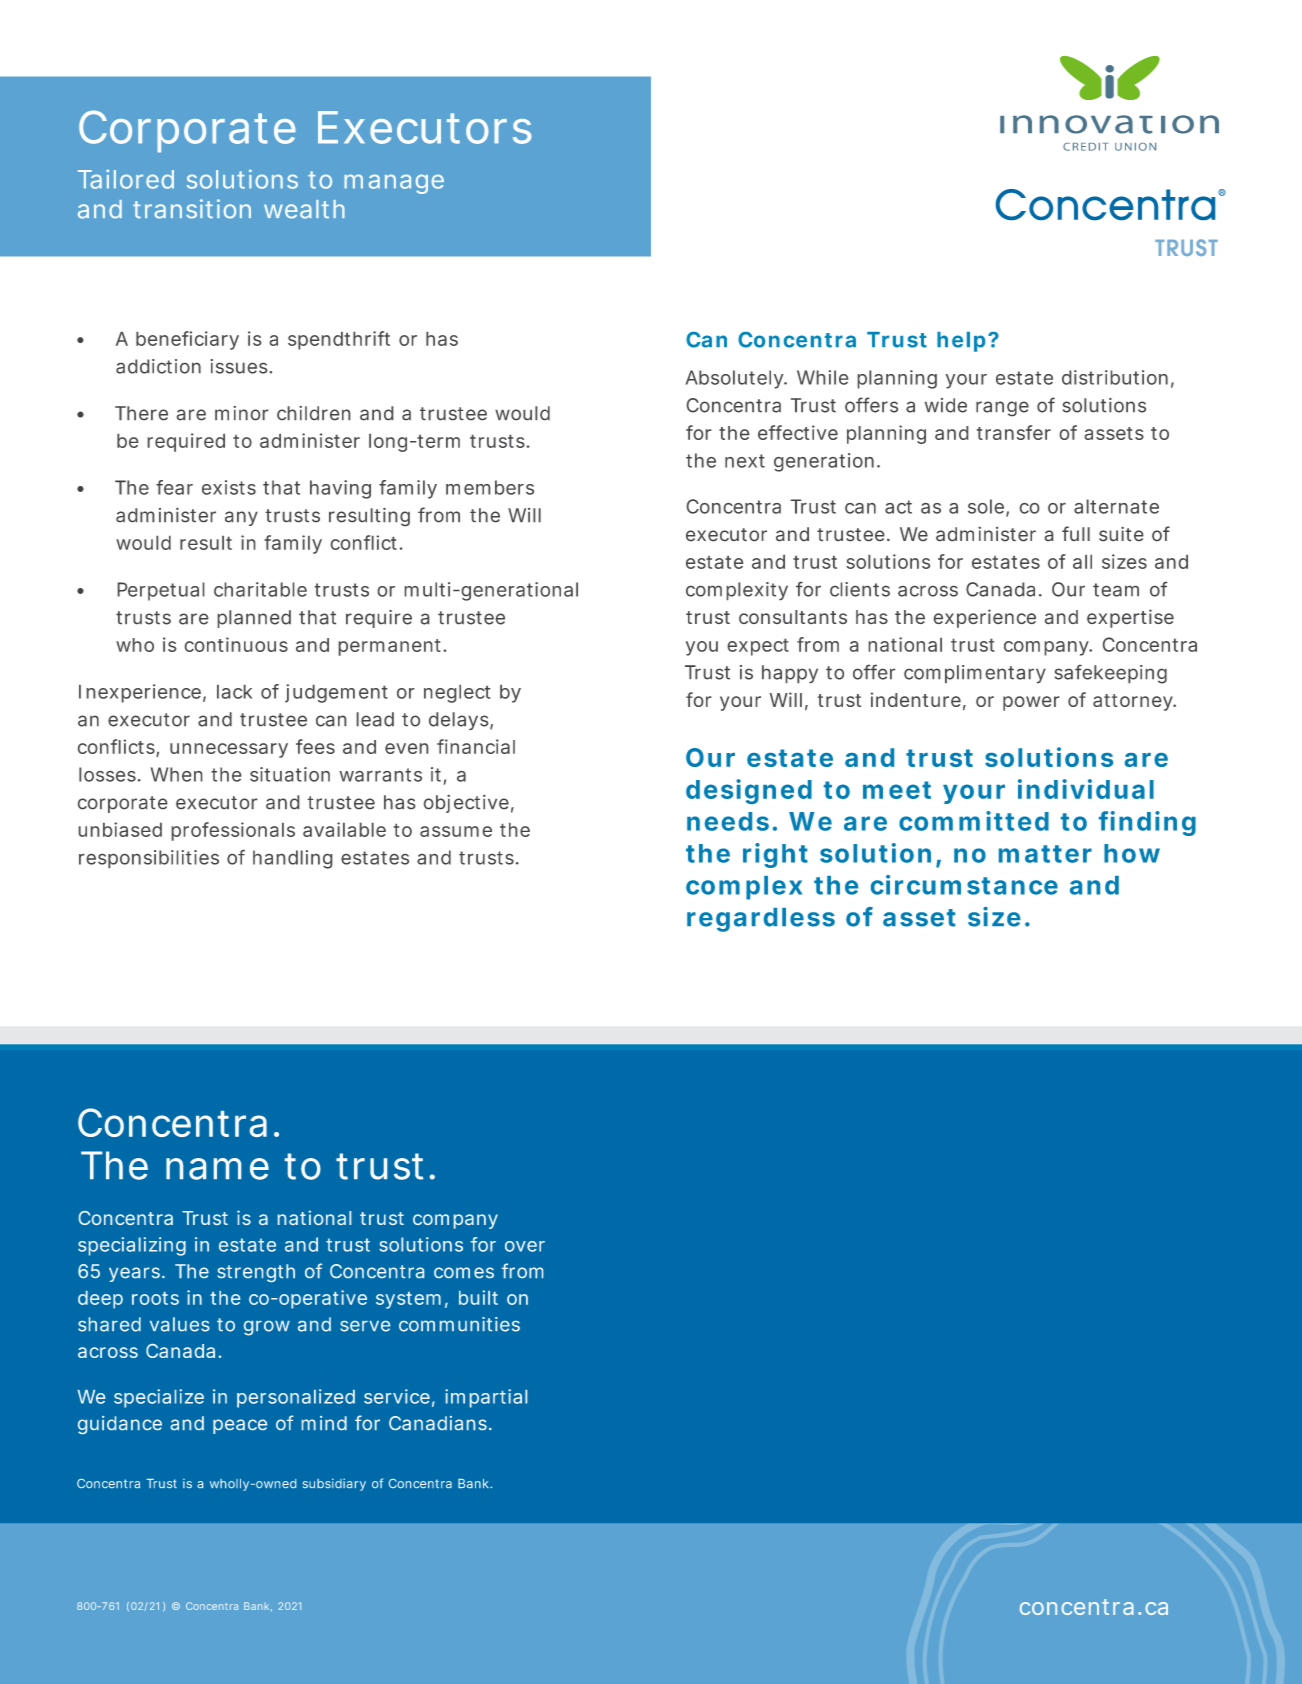 The width and height of the screenshot is (1302, 1684). Describe the element at coordinates (240, 1426) in the screenshot. I see `peace` at that location.
